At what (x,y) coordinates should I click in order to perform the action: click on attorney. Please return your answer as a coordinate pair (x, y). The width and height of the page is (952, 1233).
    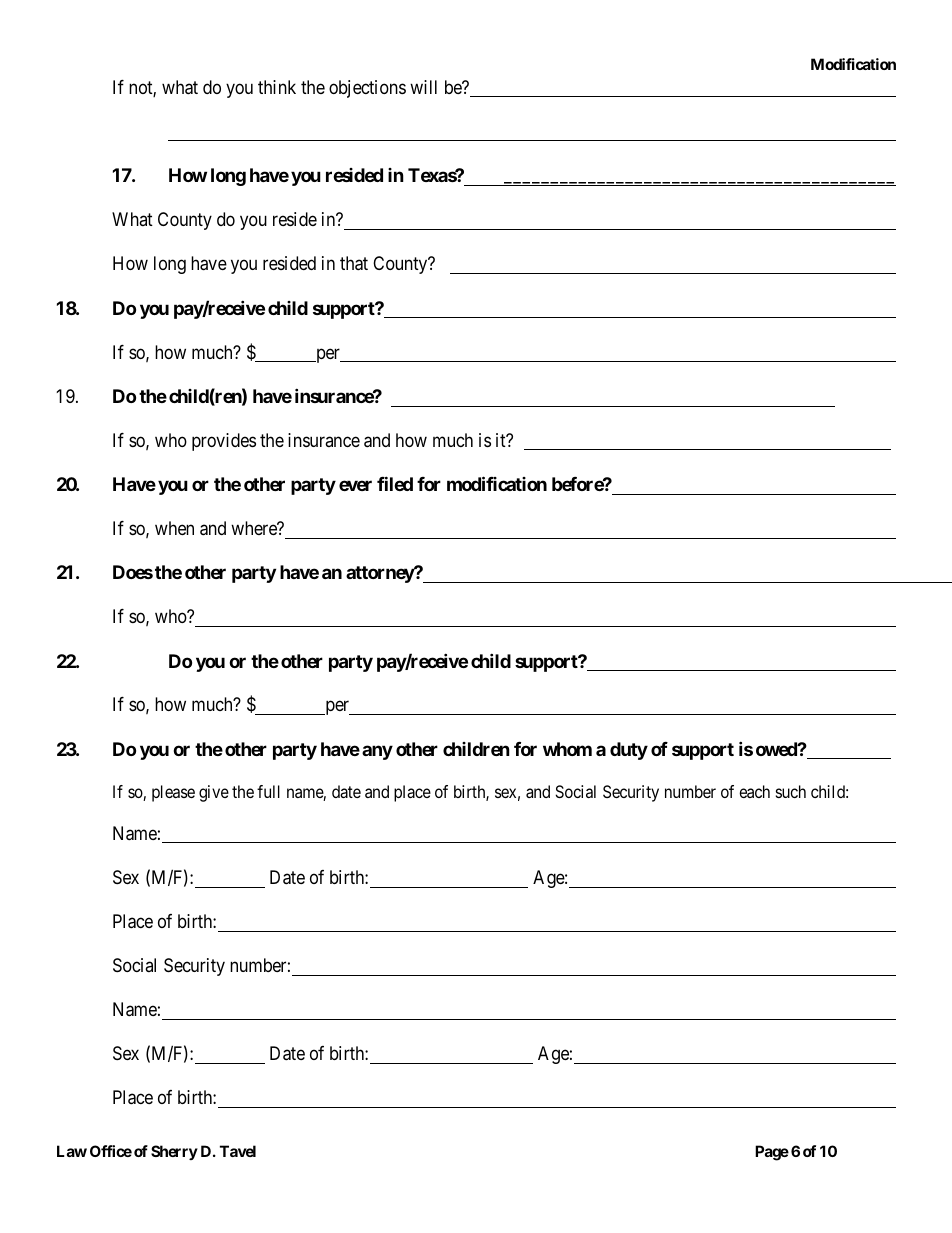
    Looking at the image, I should click on (380, 574).
